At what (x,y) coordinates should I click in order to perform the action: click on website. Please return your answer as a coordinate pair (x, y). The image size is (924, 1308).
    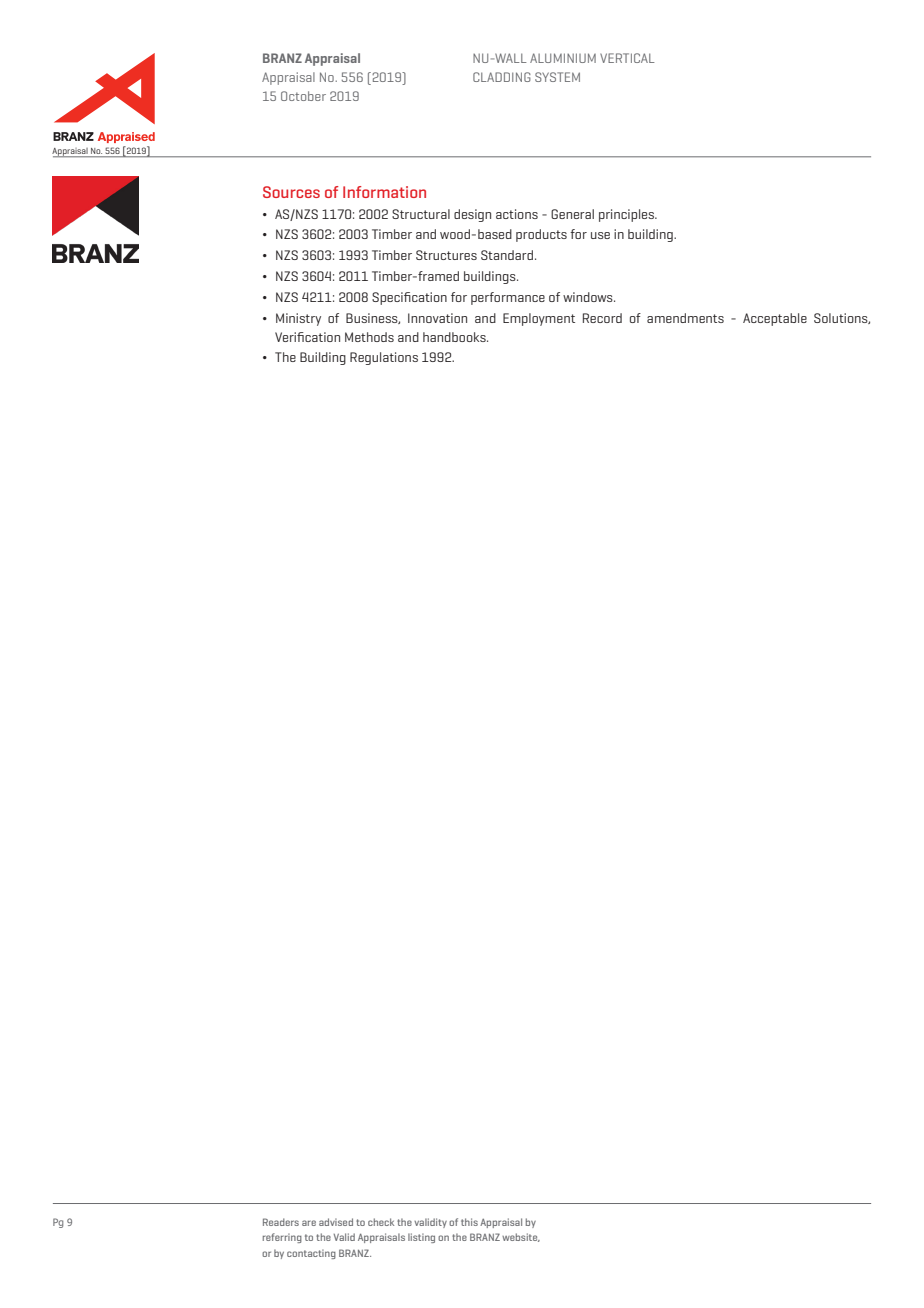
    Looking at the image, I should click on (521, 1237).
